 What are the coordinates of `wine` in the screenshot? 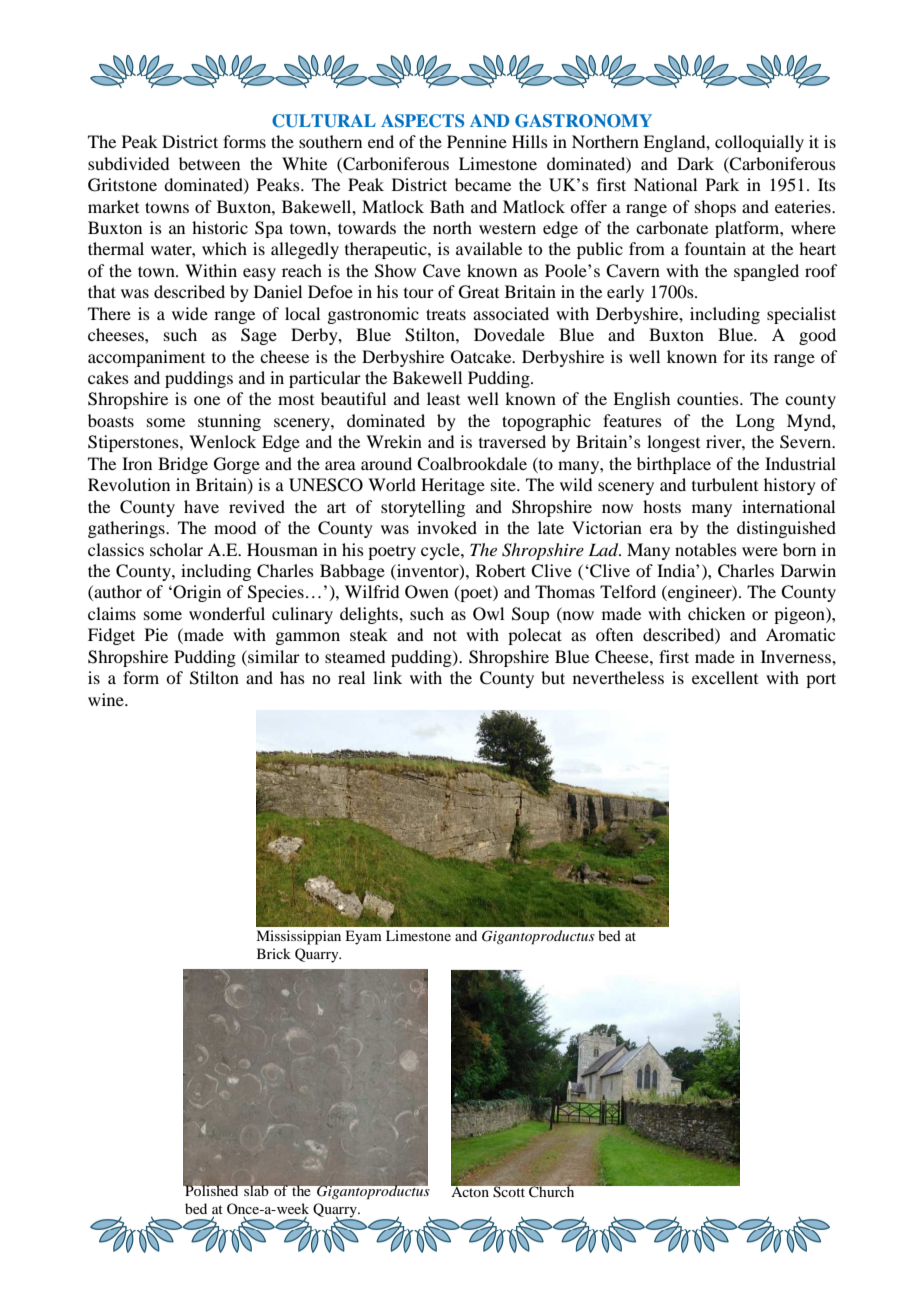 It's located at (107, 699).
